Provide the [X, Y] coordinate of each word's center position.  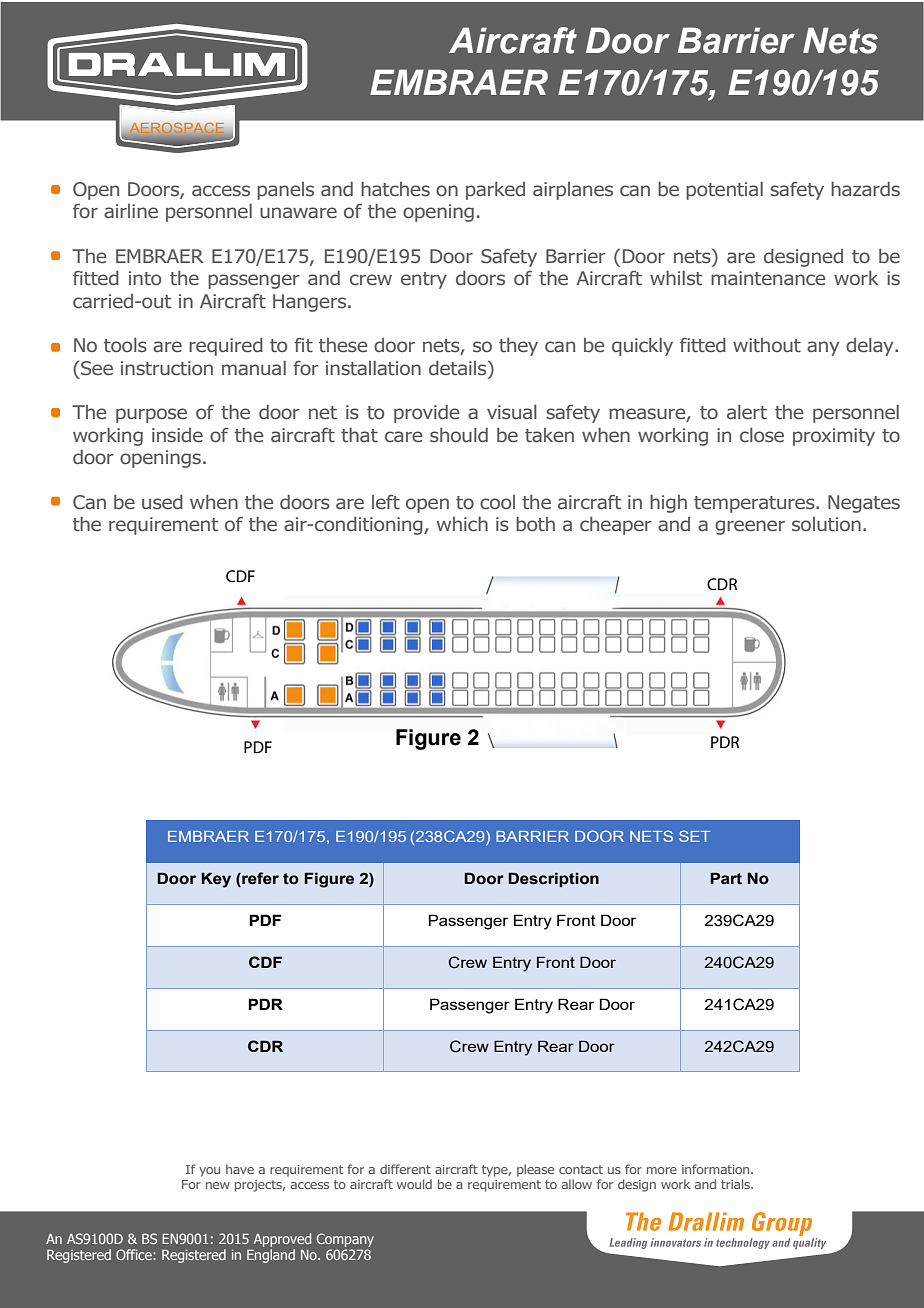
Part [726, 878]
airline [131, 211]
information [717, 1169]
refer [259, 879]
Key [216, 880]
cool [497, 502]
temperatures [755, 504]
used [162, 502]
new [218, 1185]
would [414, 1184]
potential [724, 191]
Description [553, 879]
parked [495, 191]
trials [736, 1184]
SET [694, 836]
